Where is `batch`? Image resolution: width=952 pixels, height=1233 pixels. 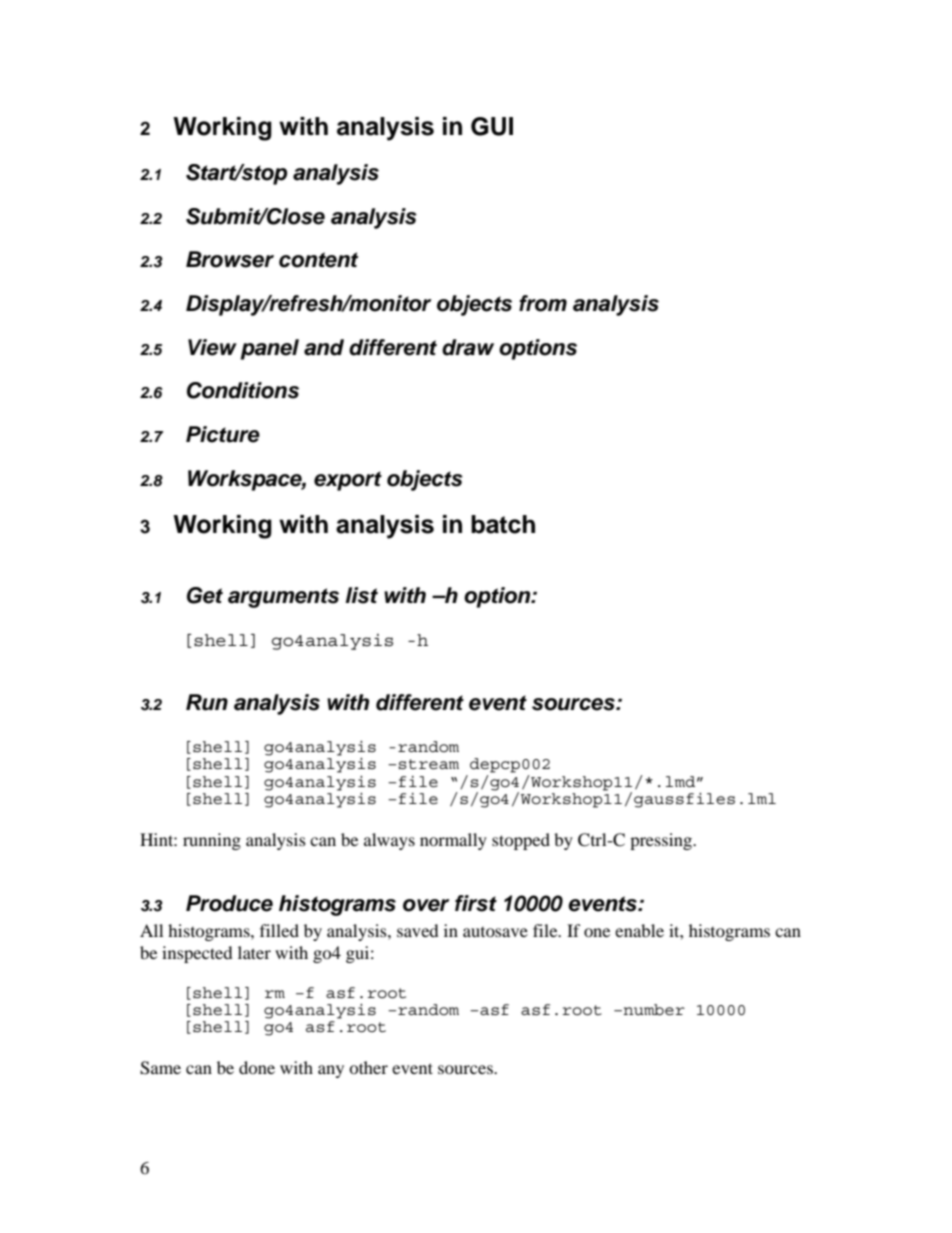 batch is located at coordinates (503, 524).
